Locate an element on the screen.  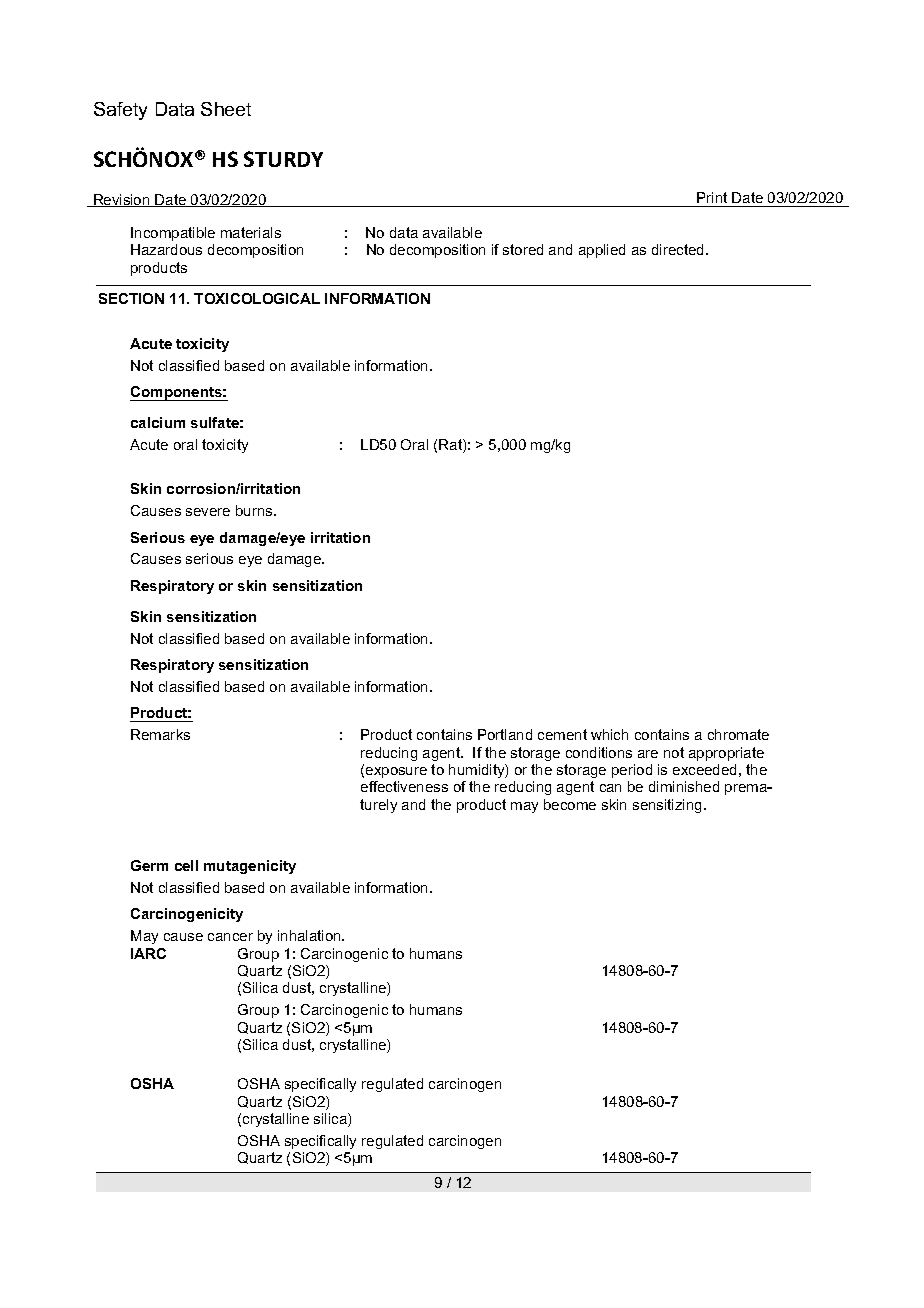
Sheet is located at coordinates (226, 109).
